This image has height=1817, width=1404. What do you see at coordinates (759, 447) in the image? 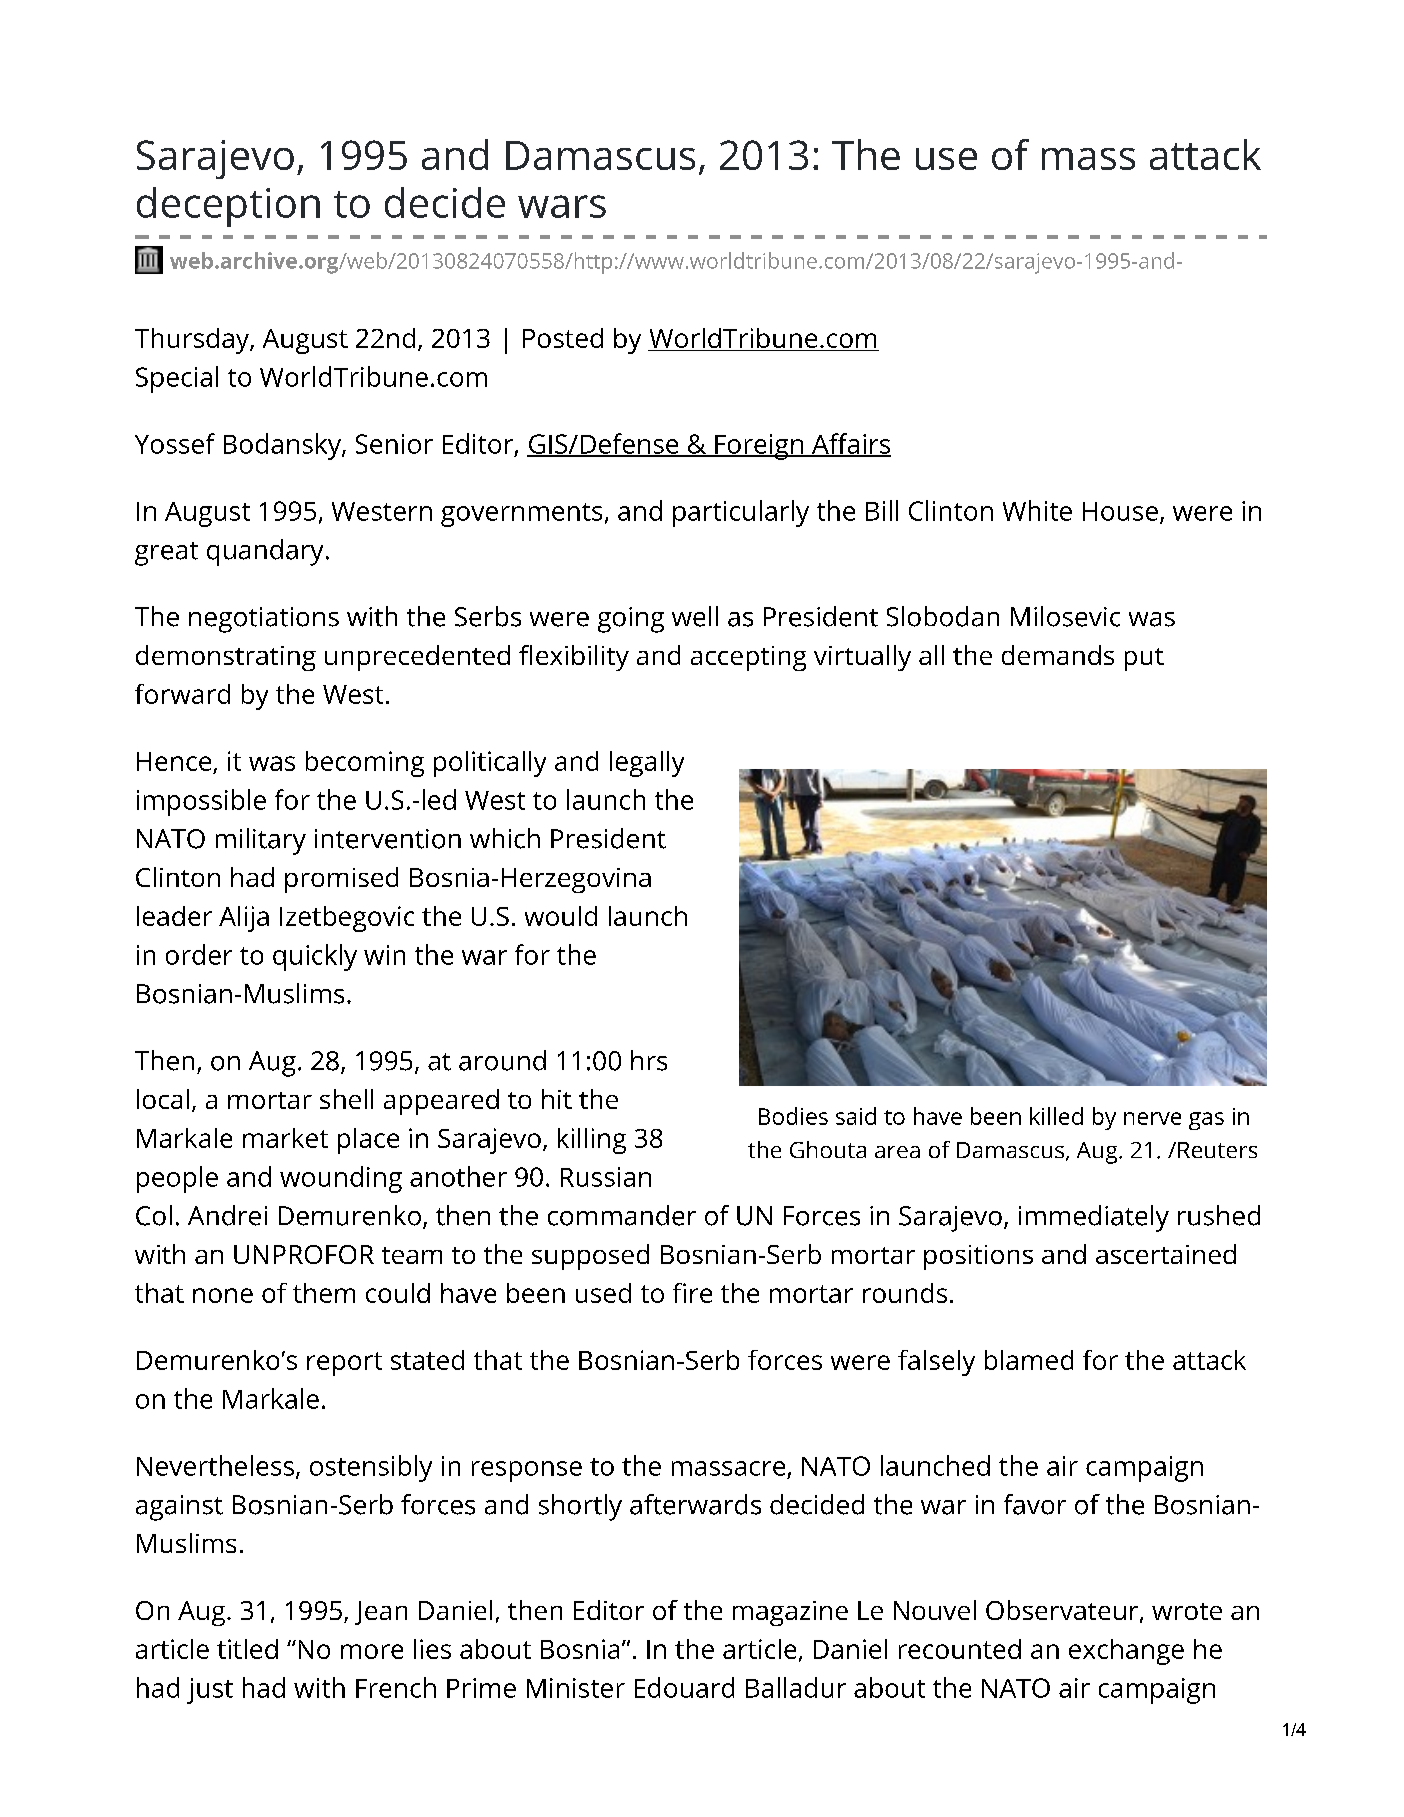
I see `Foreign` at bounding box center [759, 447].
